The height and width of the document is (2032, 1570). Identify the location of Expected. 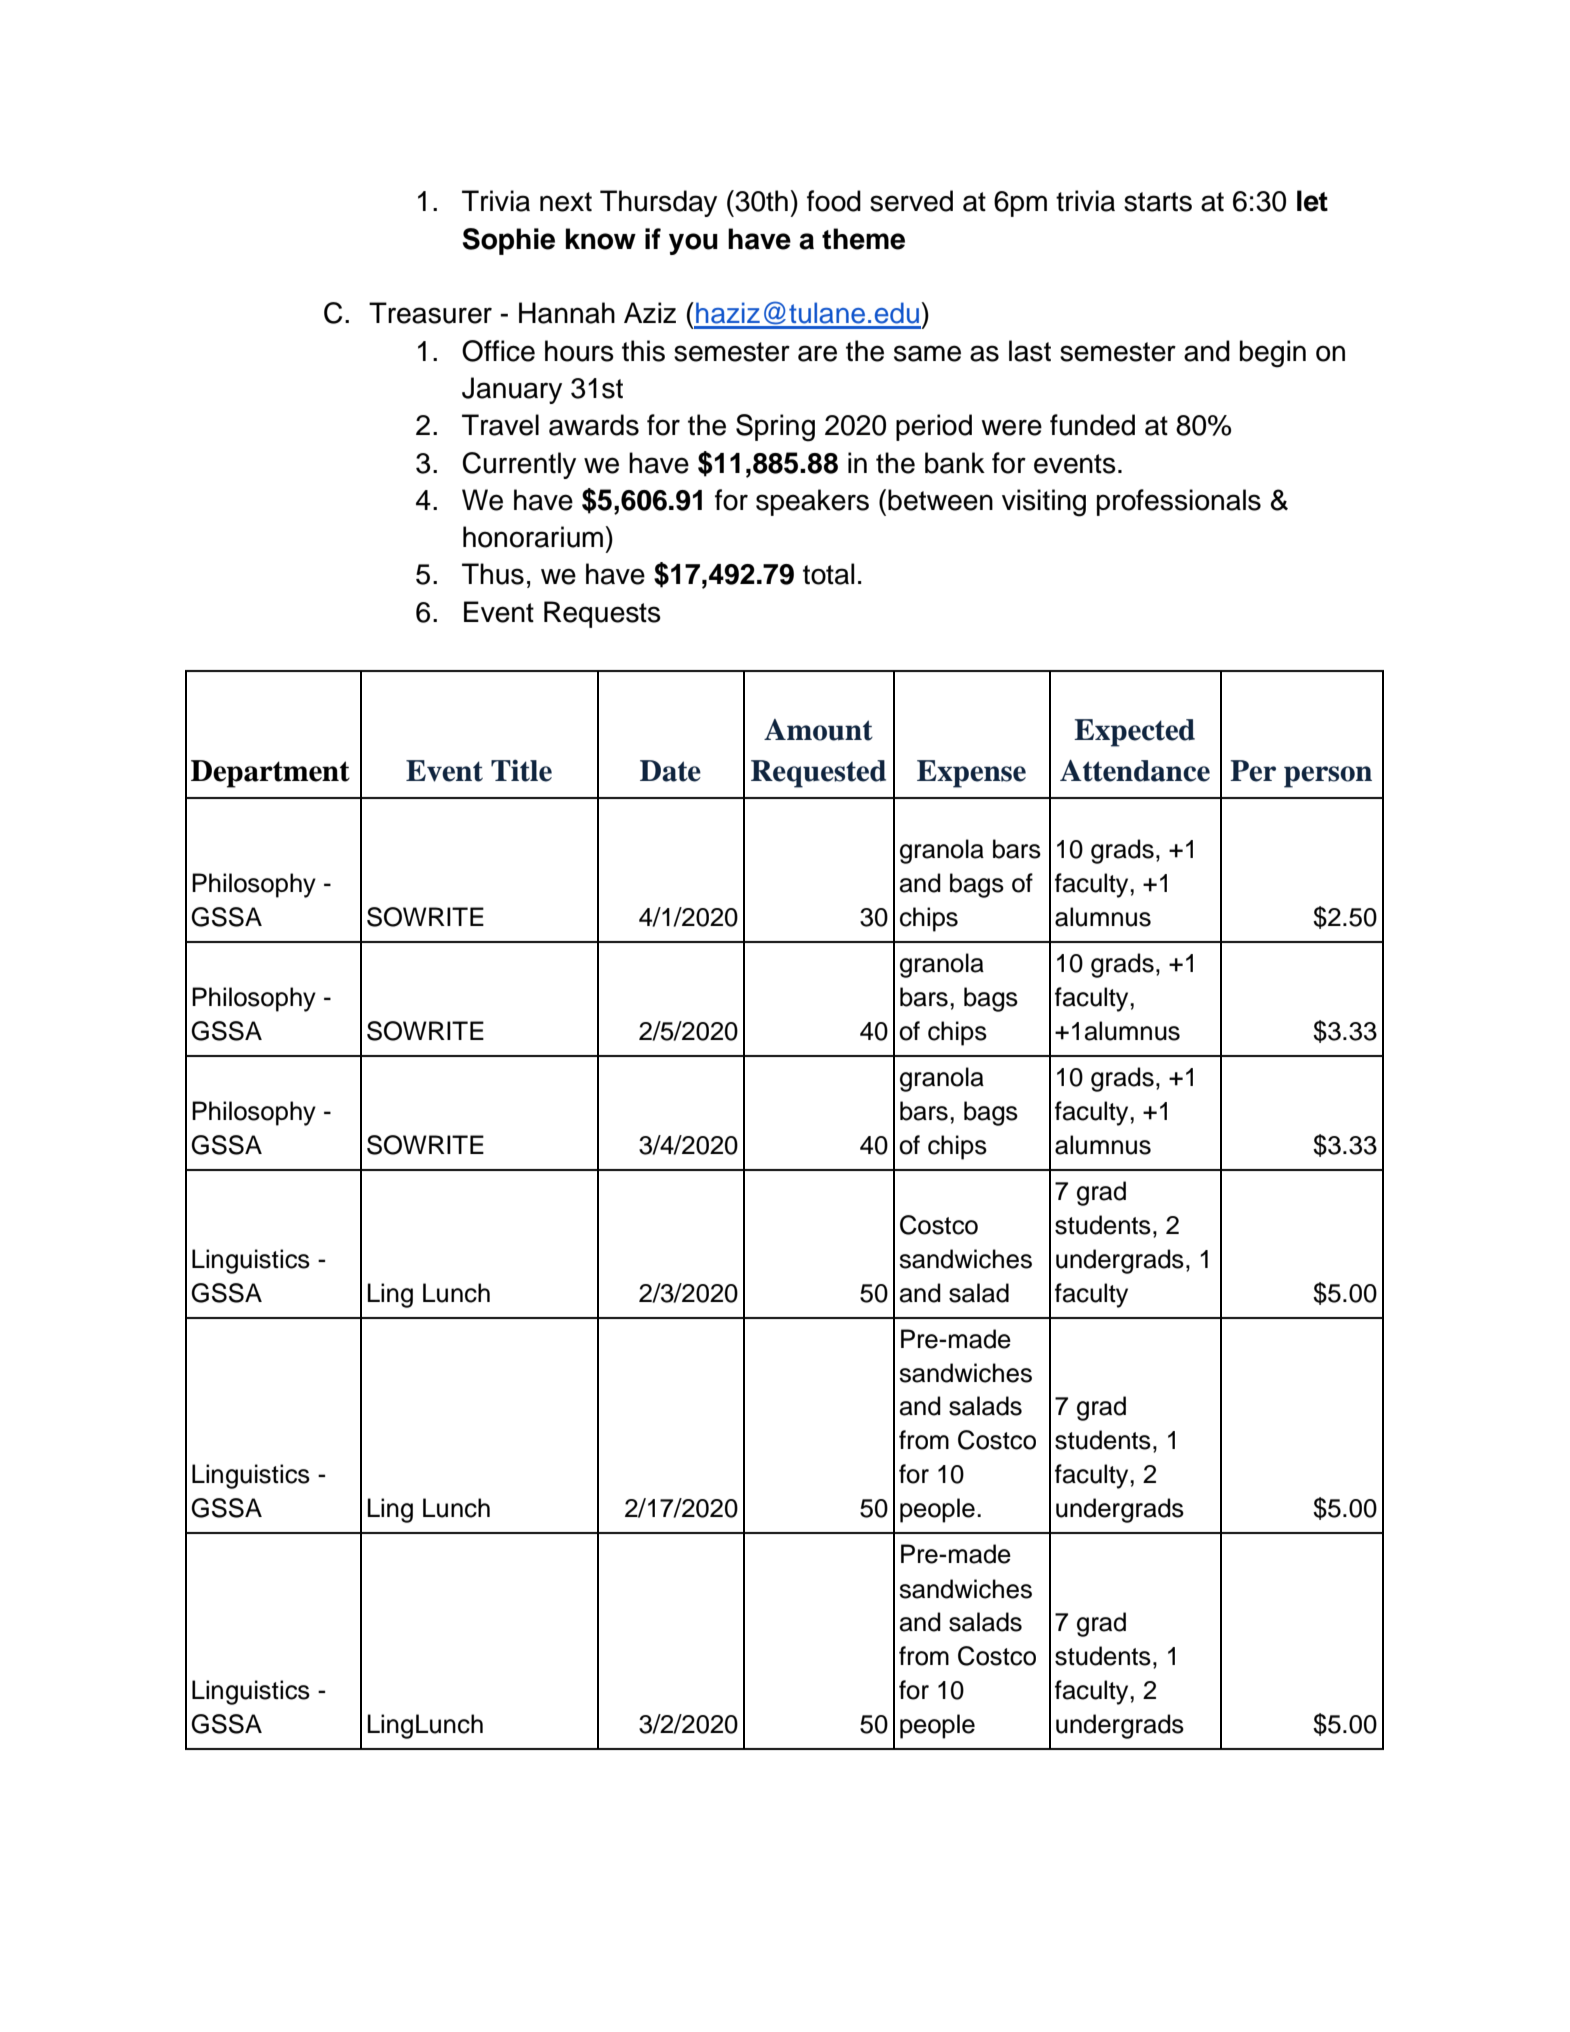
(1134, 733).
